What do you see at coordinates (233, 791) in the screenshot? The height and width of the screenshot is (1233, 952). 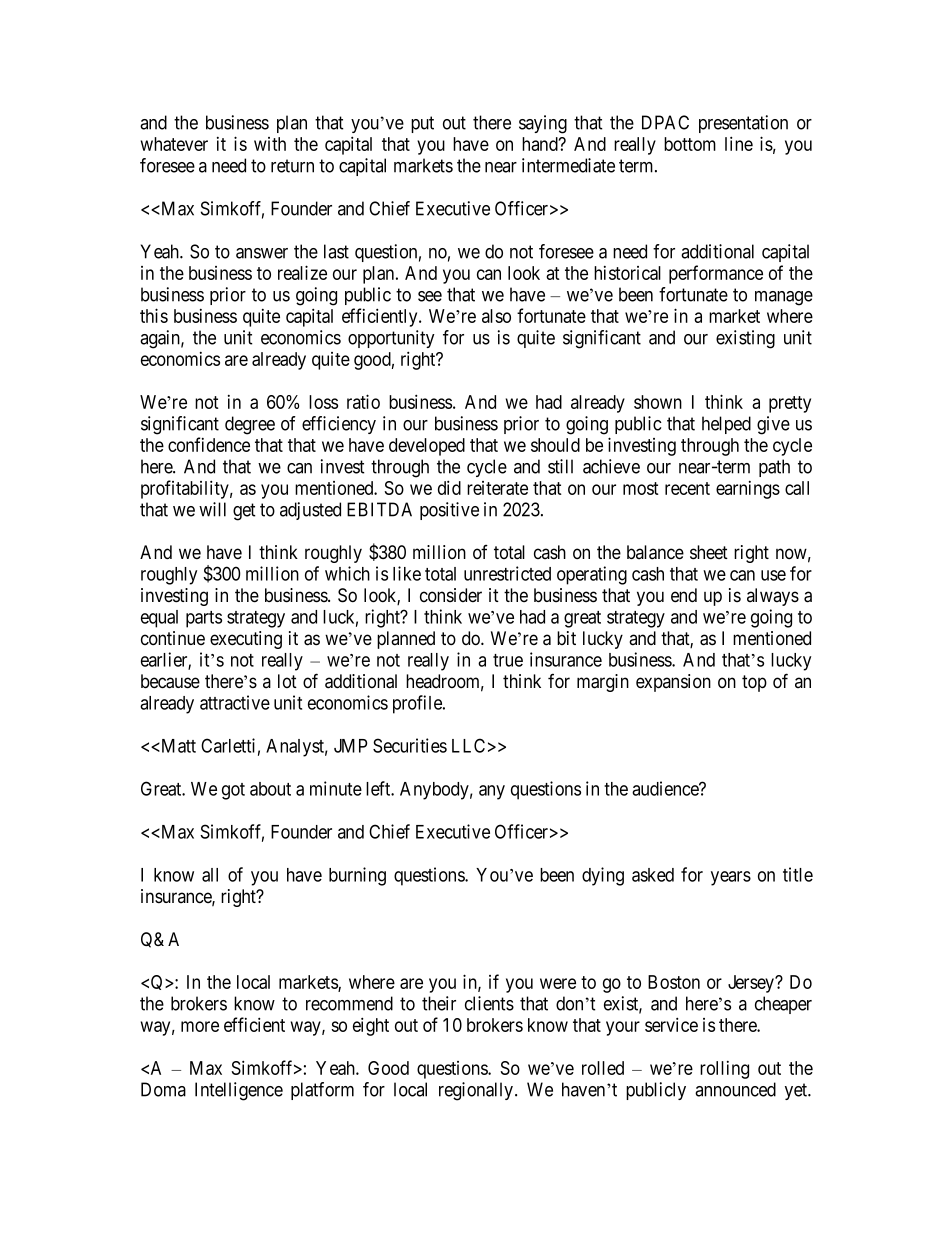 I see `got` at bounding box center [233, 791].
